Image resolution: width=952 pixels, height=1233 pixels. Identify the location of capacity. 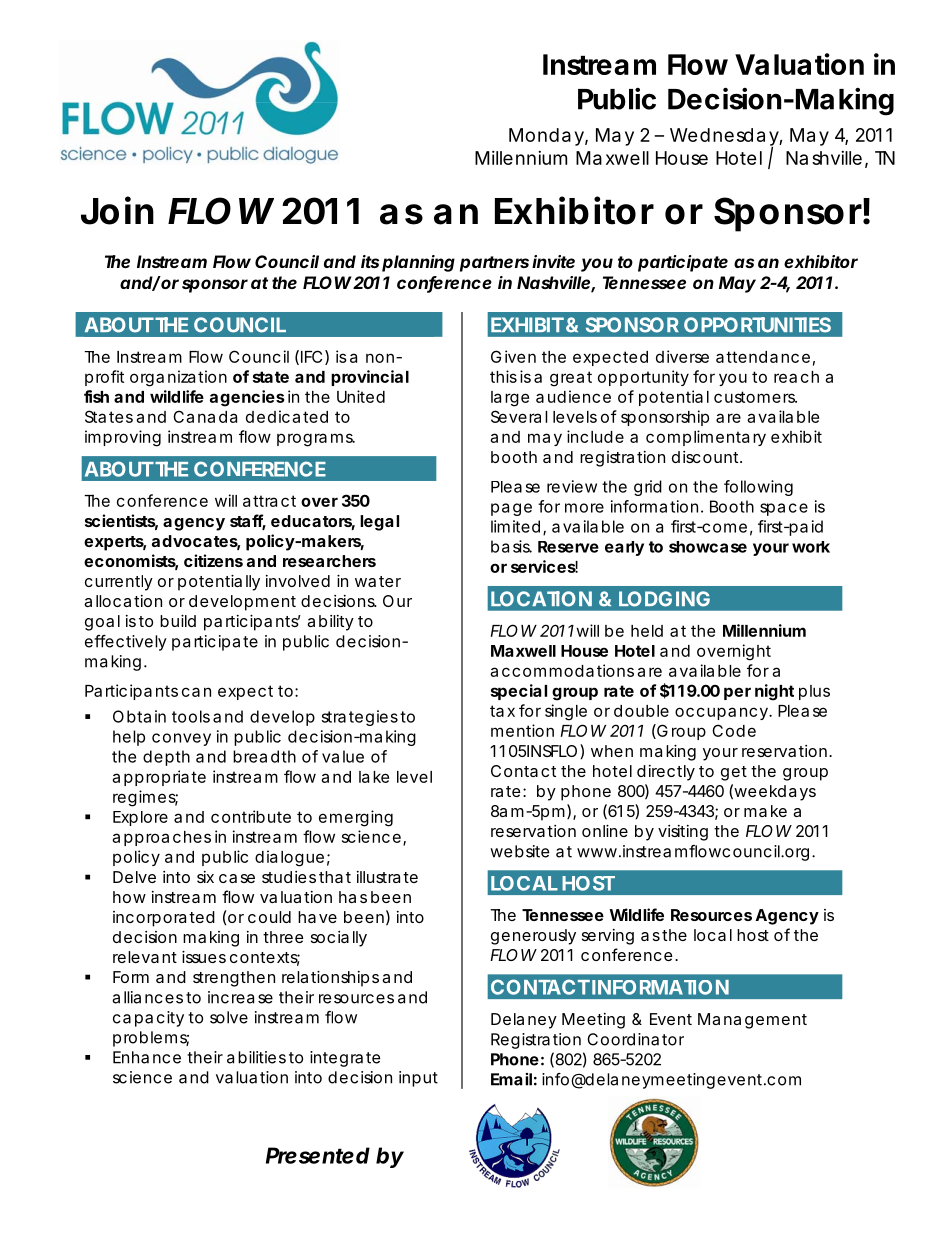
(148, 1019).
